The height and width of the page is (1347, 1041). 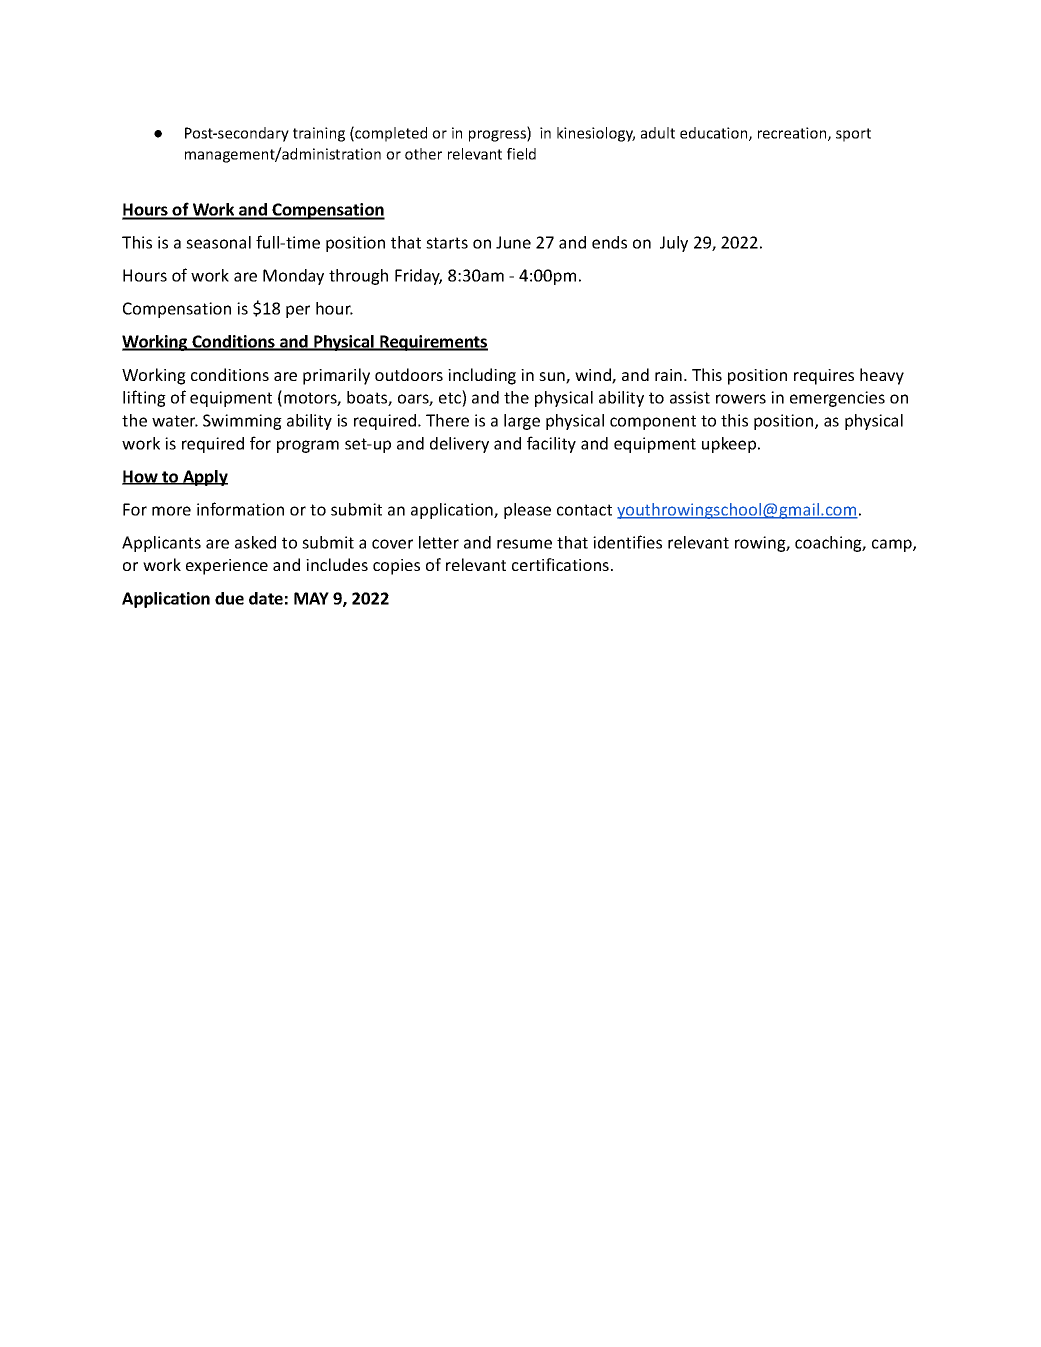 What do you see at coordinates (893, 545) in the page?
I see `camp` at bounding box center [893, 545].
